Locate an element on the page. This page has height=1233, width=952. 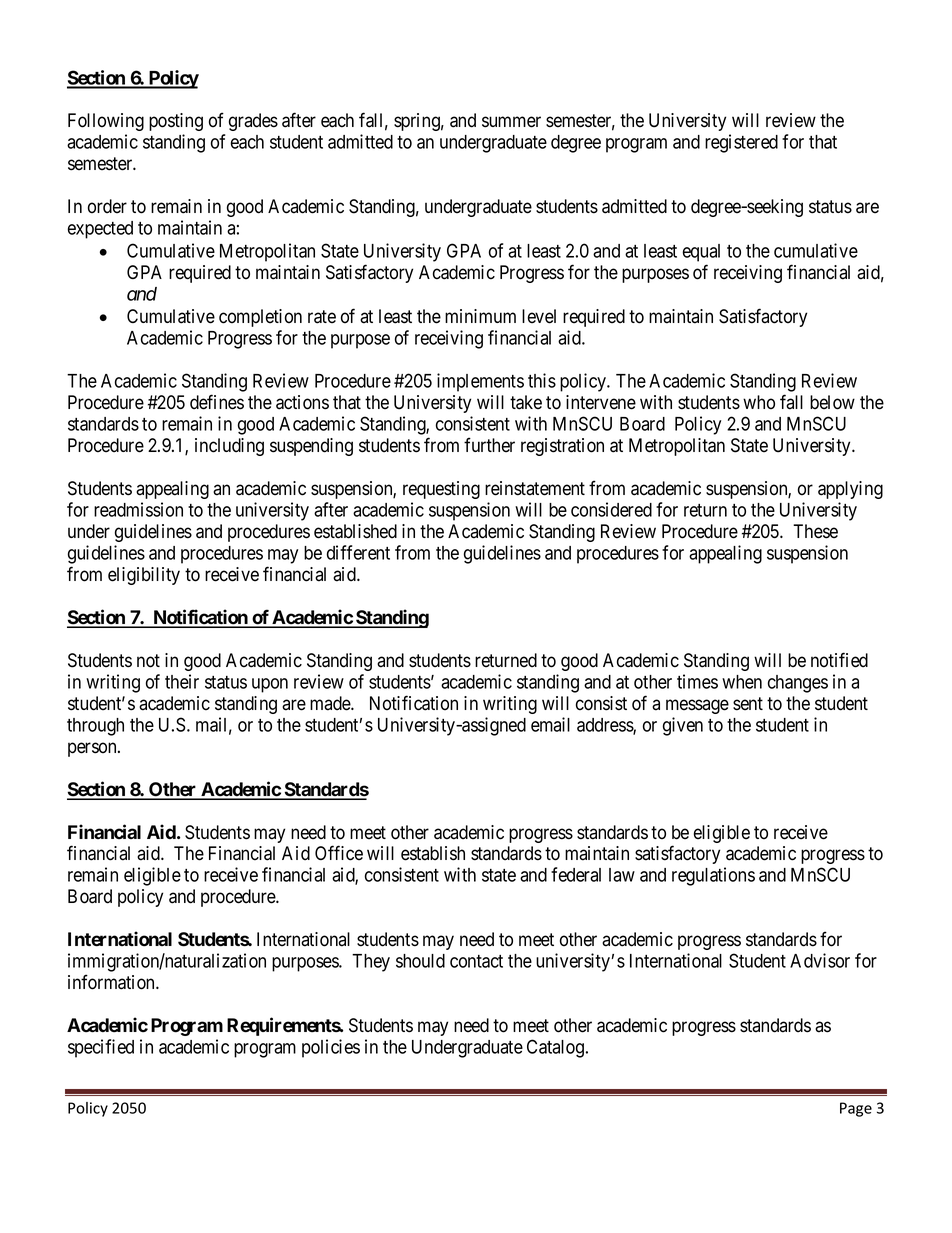
defines is located at coordinates (217, 402).
